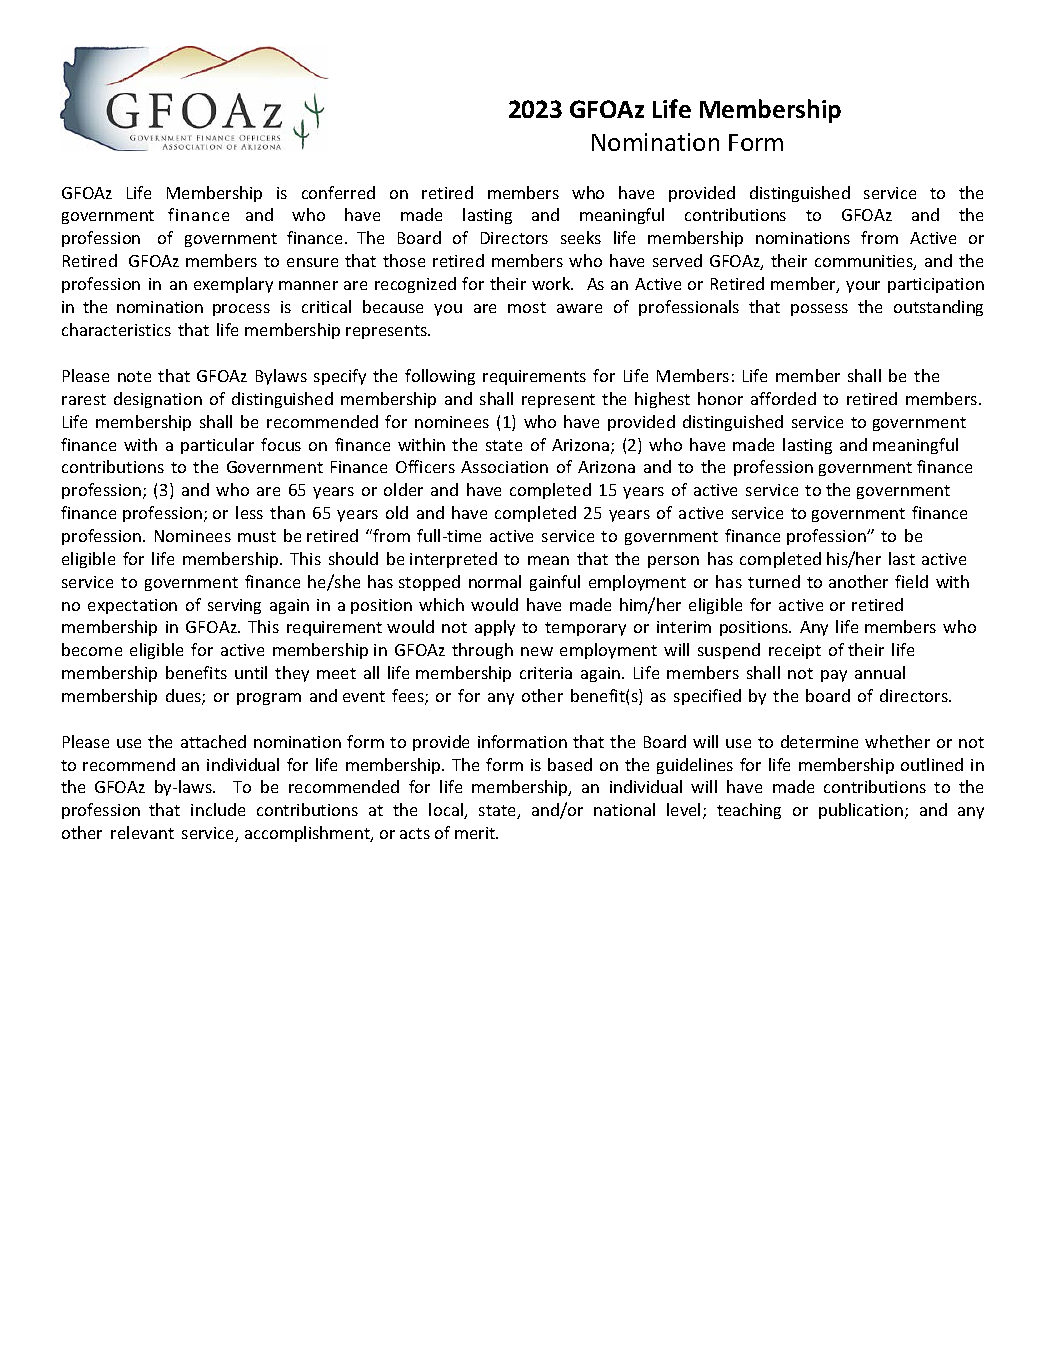 The width and height of the document is (1046, 1354). What do you see at coordinates (863, 287) in the document?
I see `your` at bounding box center [863, 287].
